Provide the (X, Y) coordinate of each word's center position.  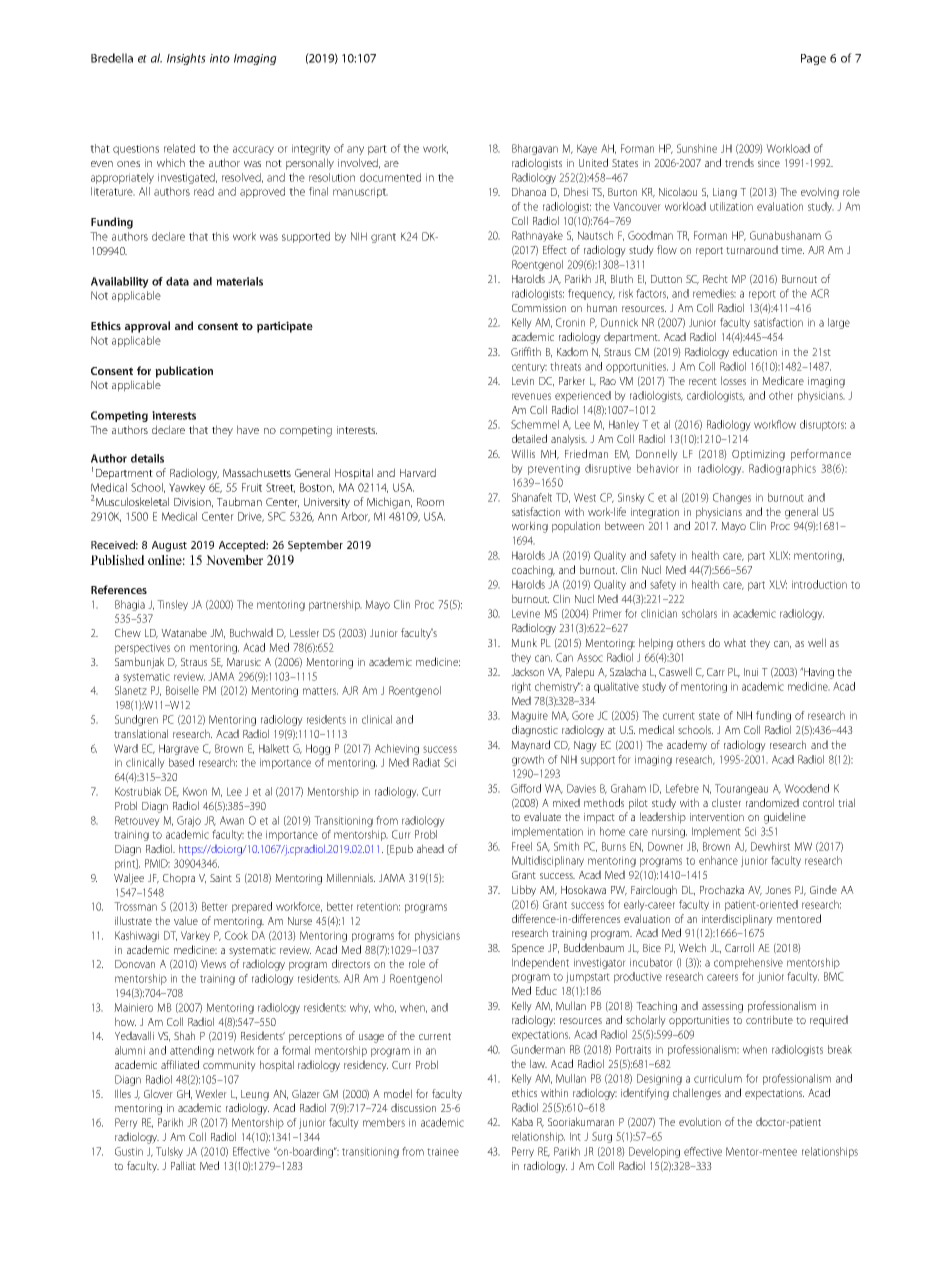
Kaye (587, 149)
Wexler (211, 1093)
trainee (443, 1151)
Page (813, 59)
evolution (700, 1121)
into (220, 58)
